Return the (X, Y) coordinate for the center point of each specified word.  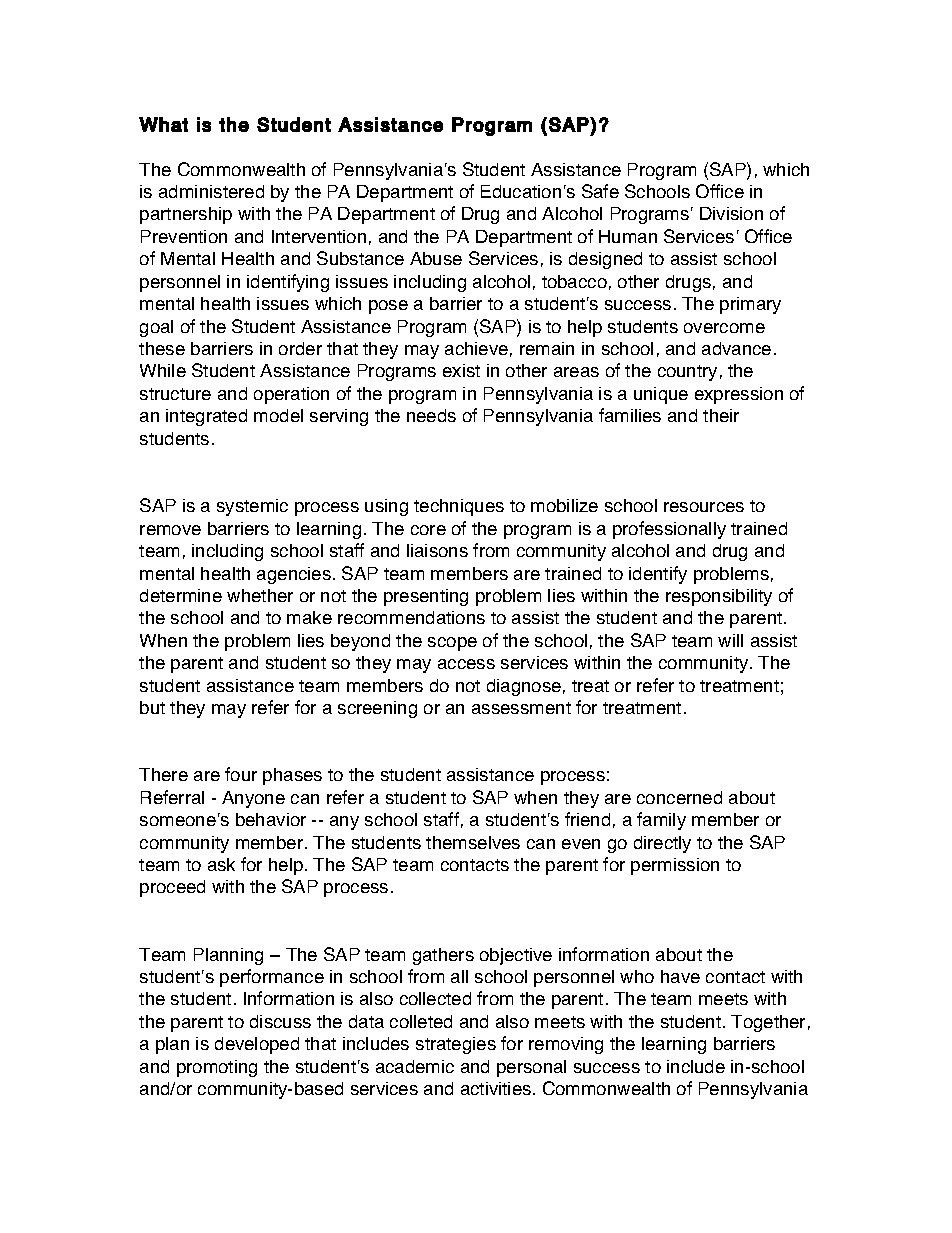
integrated (206, 417)
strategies (456, 1045)
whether (260, 595)
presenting (426, 597)
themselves (473, 842)
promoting (217, 1068)
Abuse (436, 258)
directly (662, 844)
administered (211, 191)
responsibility (719, 597)
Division (731, 213)
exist (461, 370)
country (687, 373)
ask (221, 864)
